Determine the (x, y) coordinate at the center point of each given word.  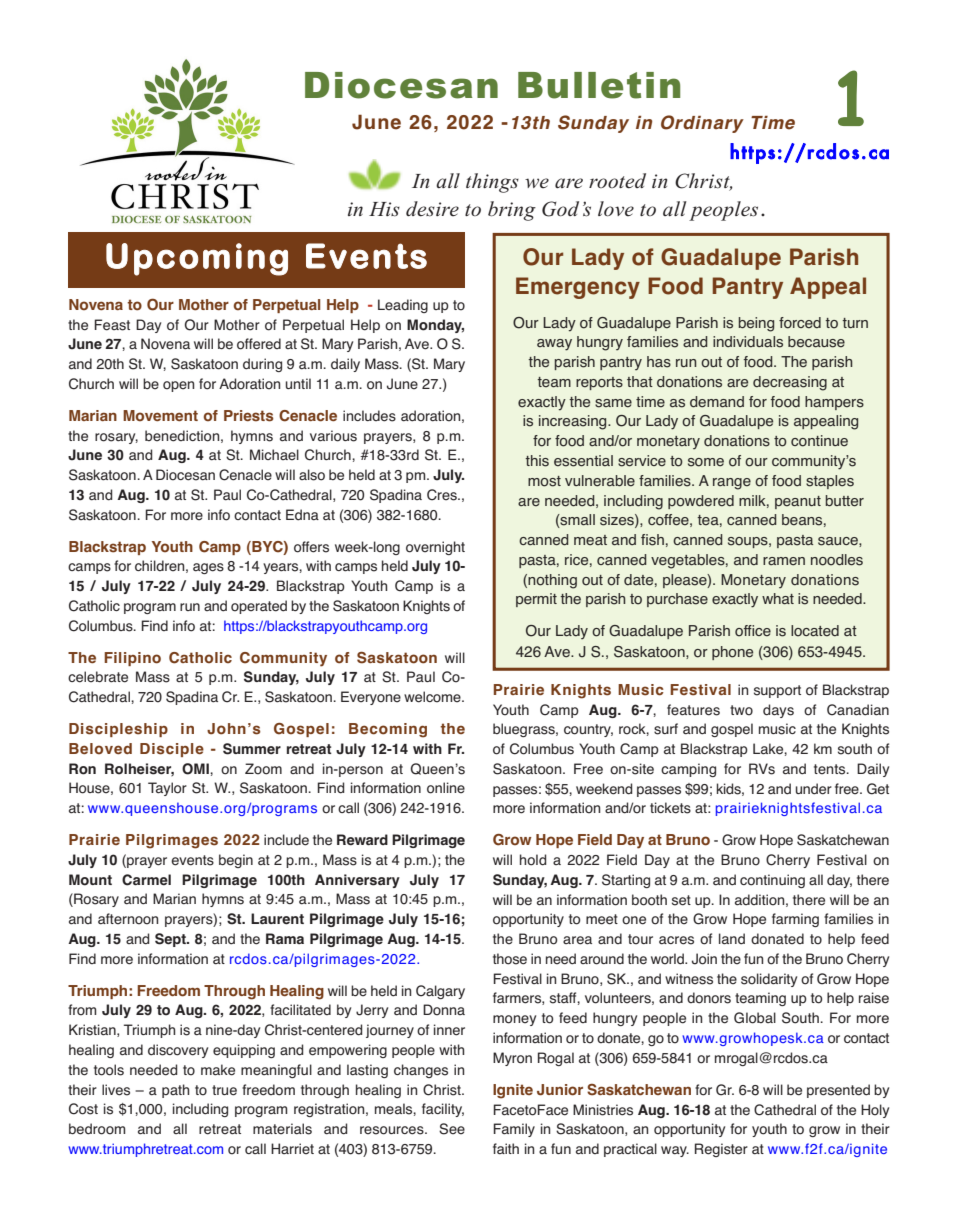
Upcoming (197, 259)
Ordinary (702, 124)
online (446, 788)
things (492, 183)
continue (819, 441)
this (537, 461)
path (175, 1091)
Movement (160, 416)
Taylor (167, 789)
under (814, 789)
